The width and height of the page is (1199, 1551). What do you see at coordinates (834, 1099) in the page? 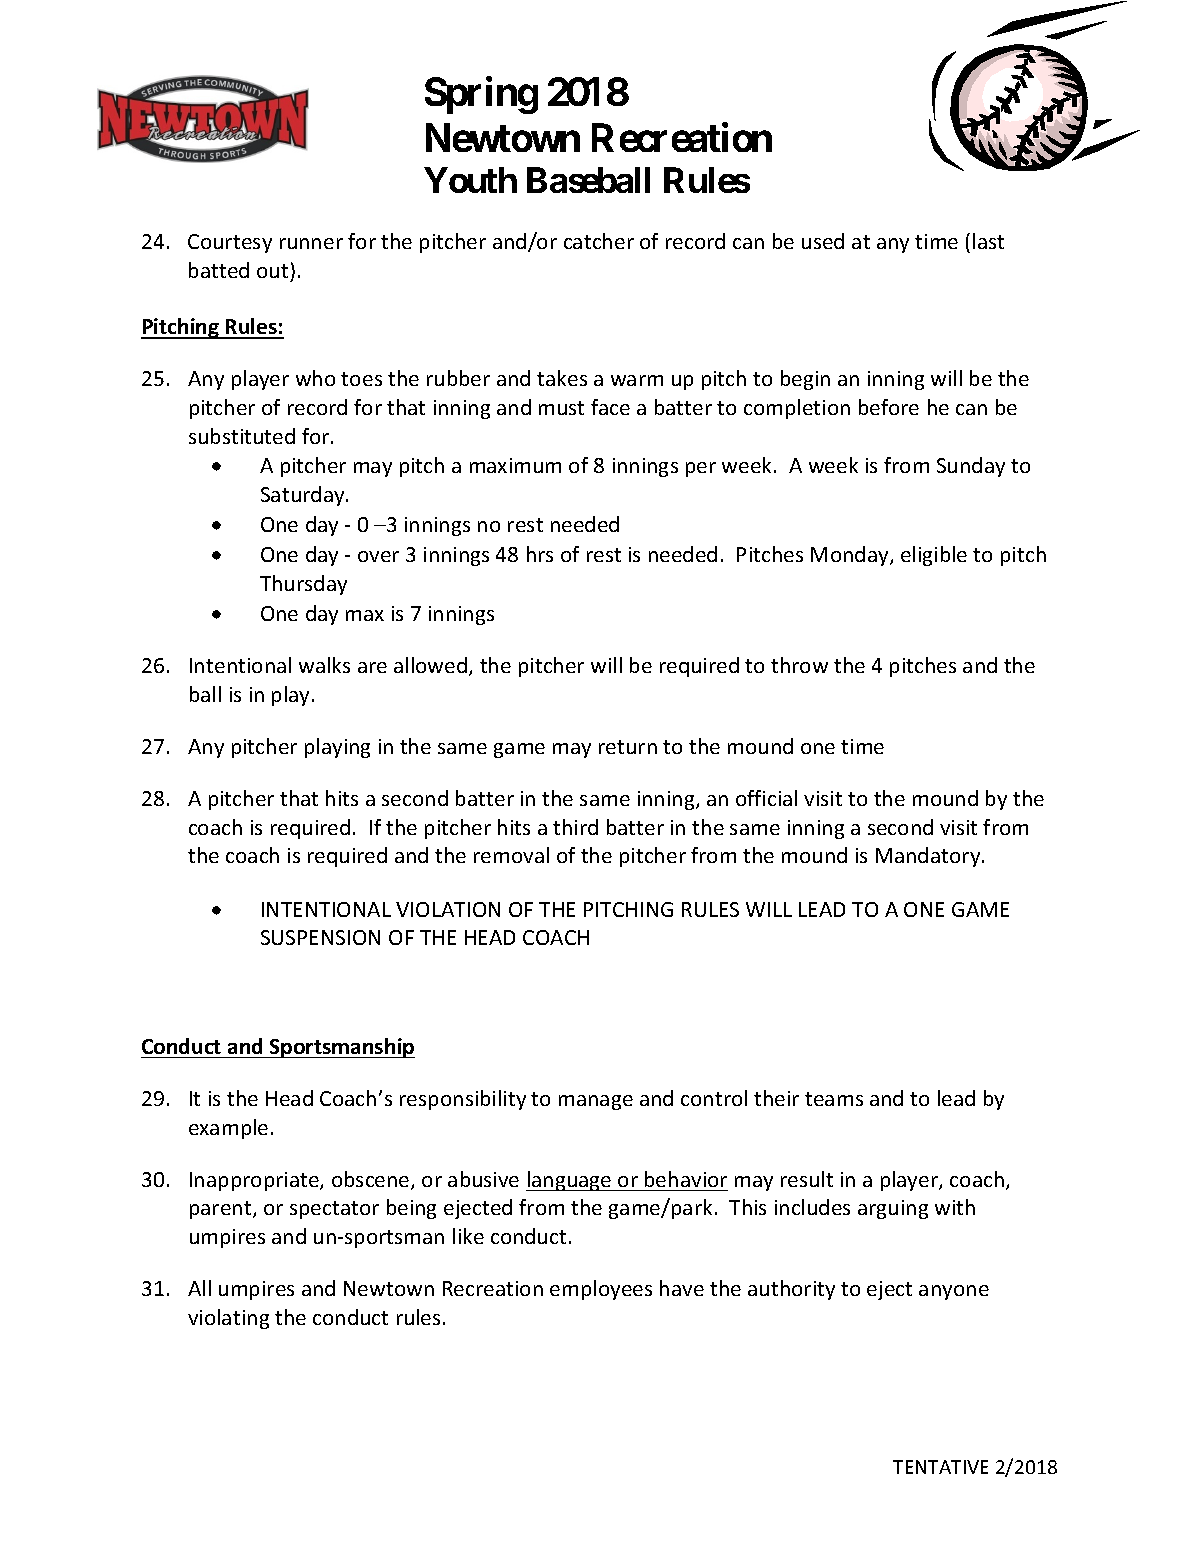
I see `teams` at bounding box center [834, 1099].
